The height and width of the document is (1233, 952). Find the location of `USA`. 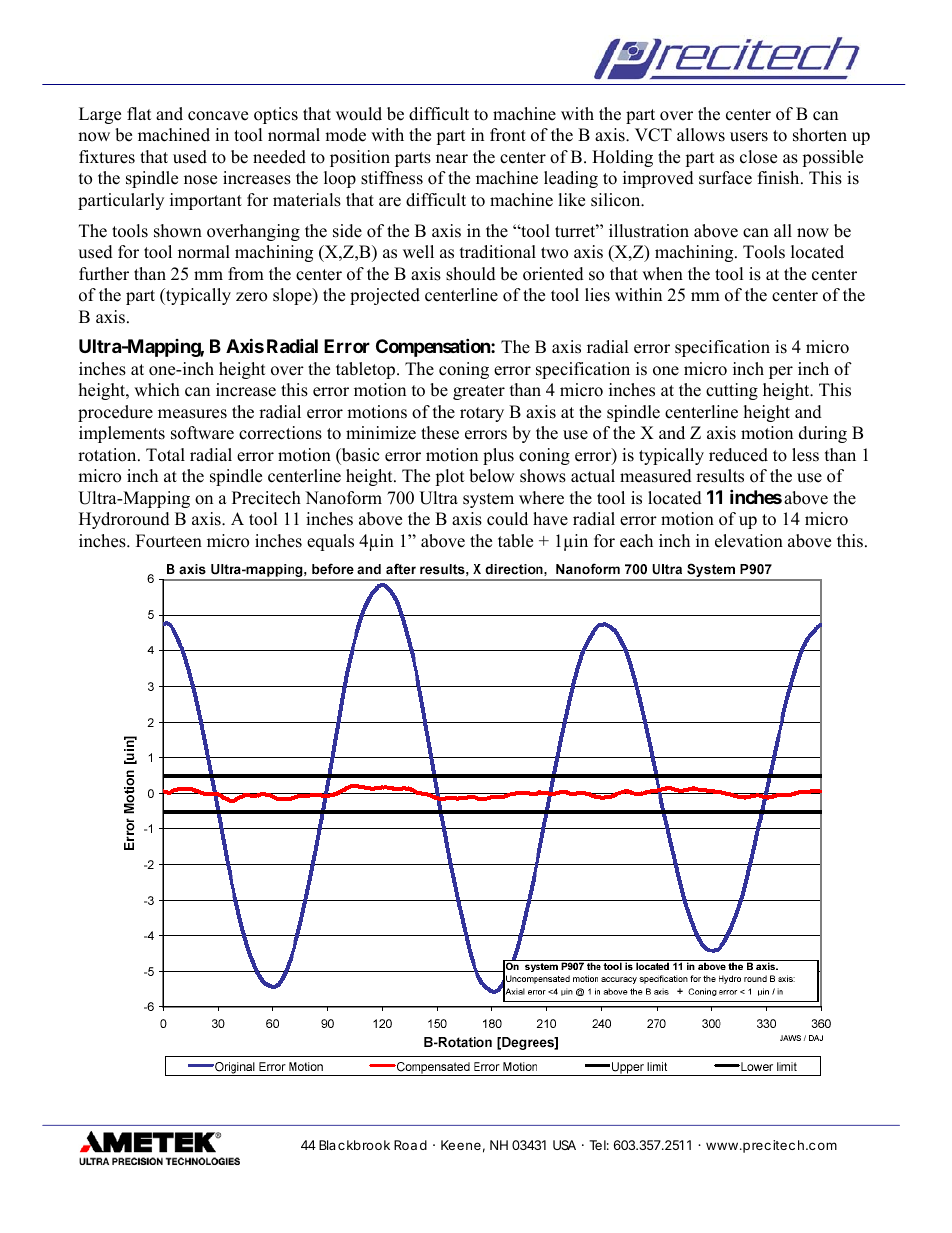

USA is located at coordinates (564, 1145).
